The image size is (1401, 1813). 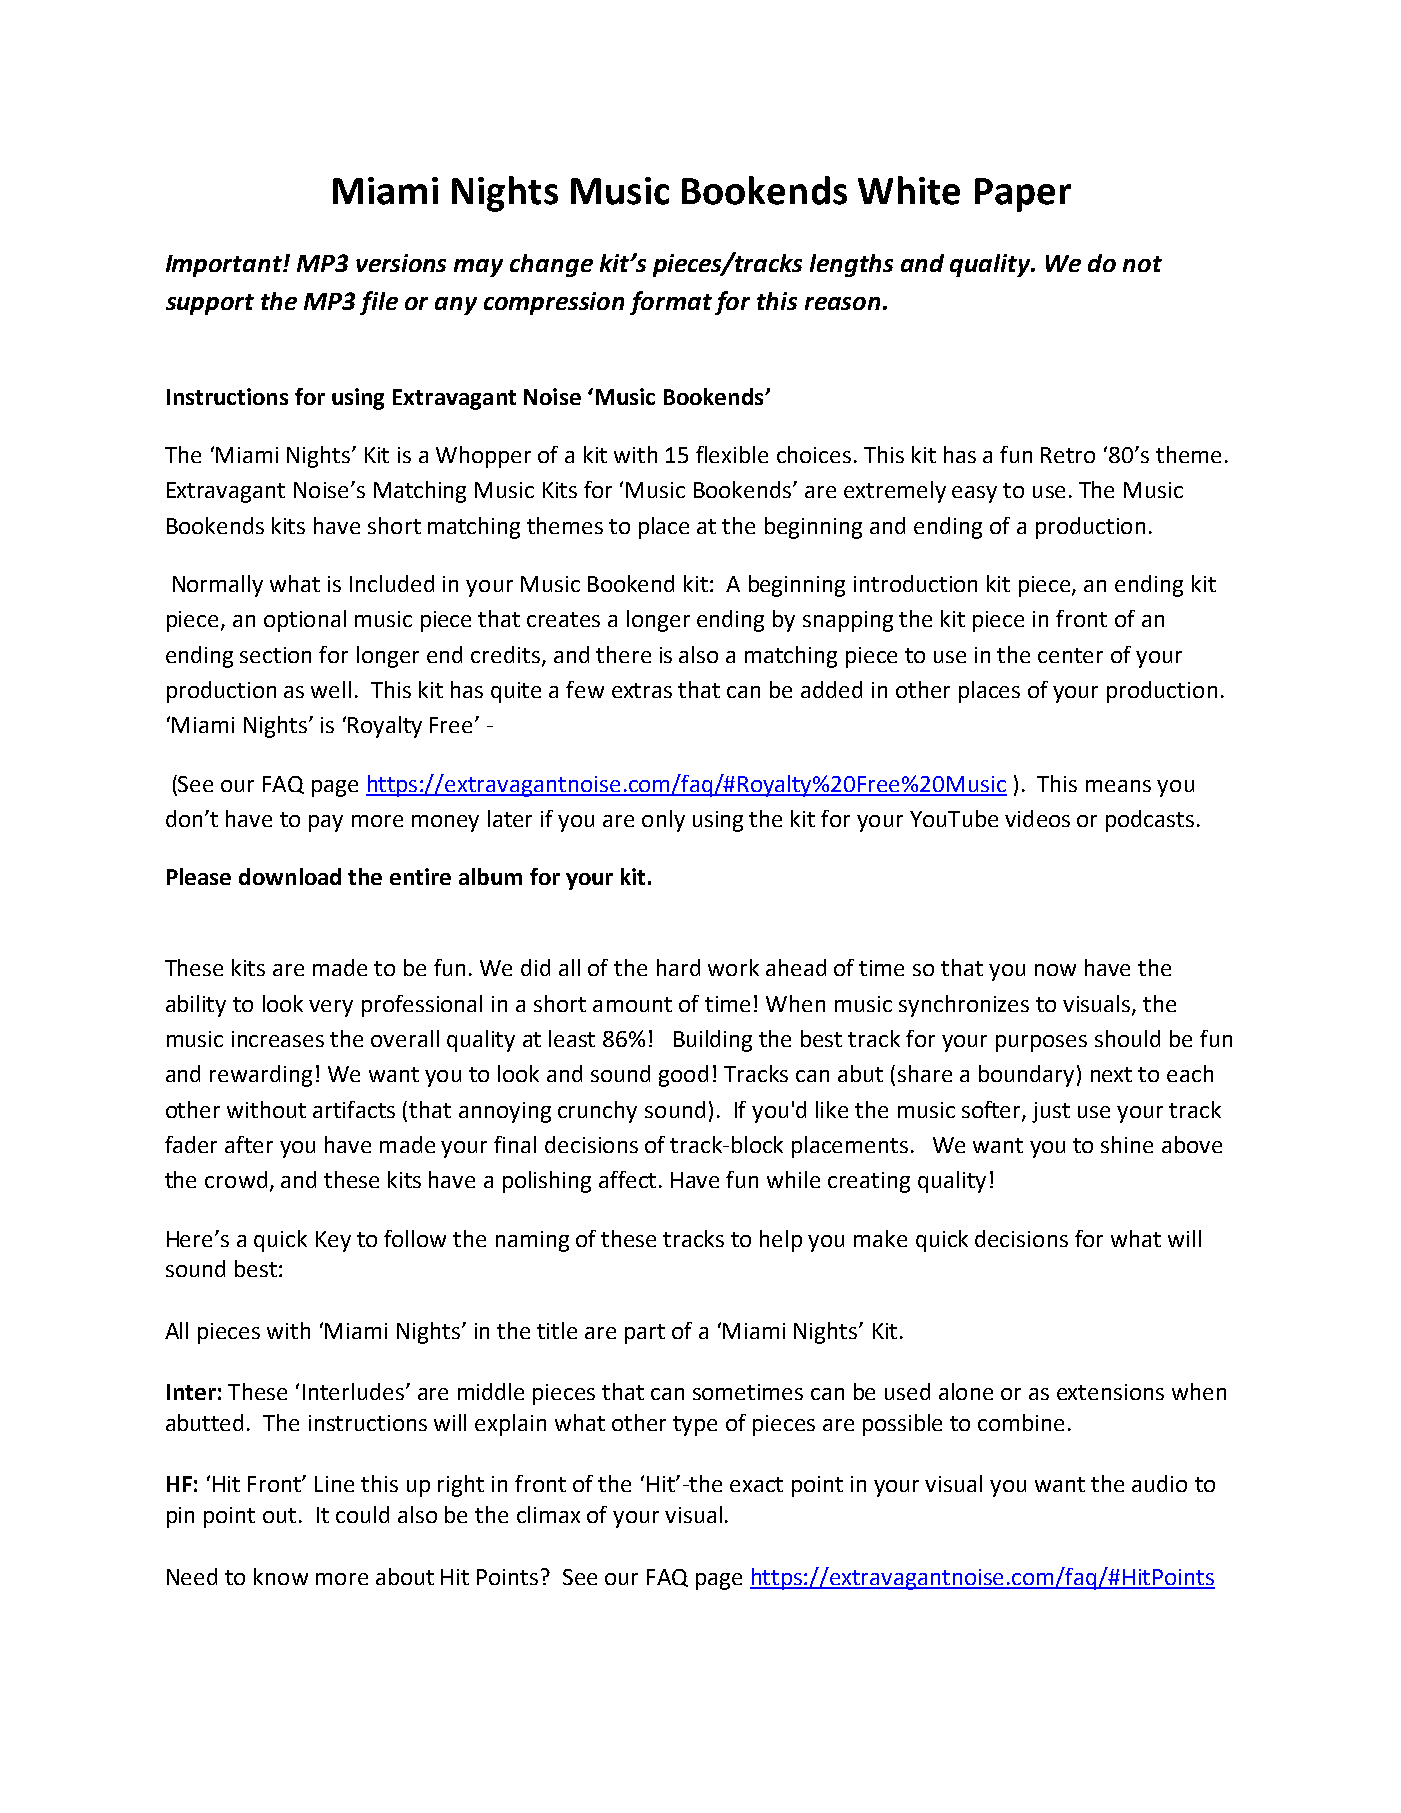 What do you see at coordinates (671, 303) in the image?
I see `format` at bounding box center [671, 303].
